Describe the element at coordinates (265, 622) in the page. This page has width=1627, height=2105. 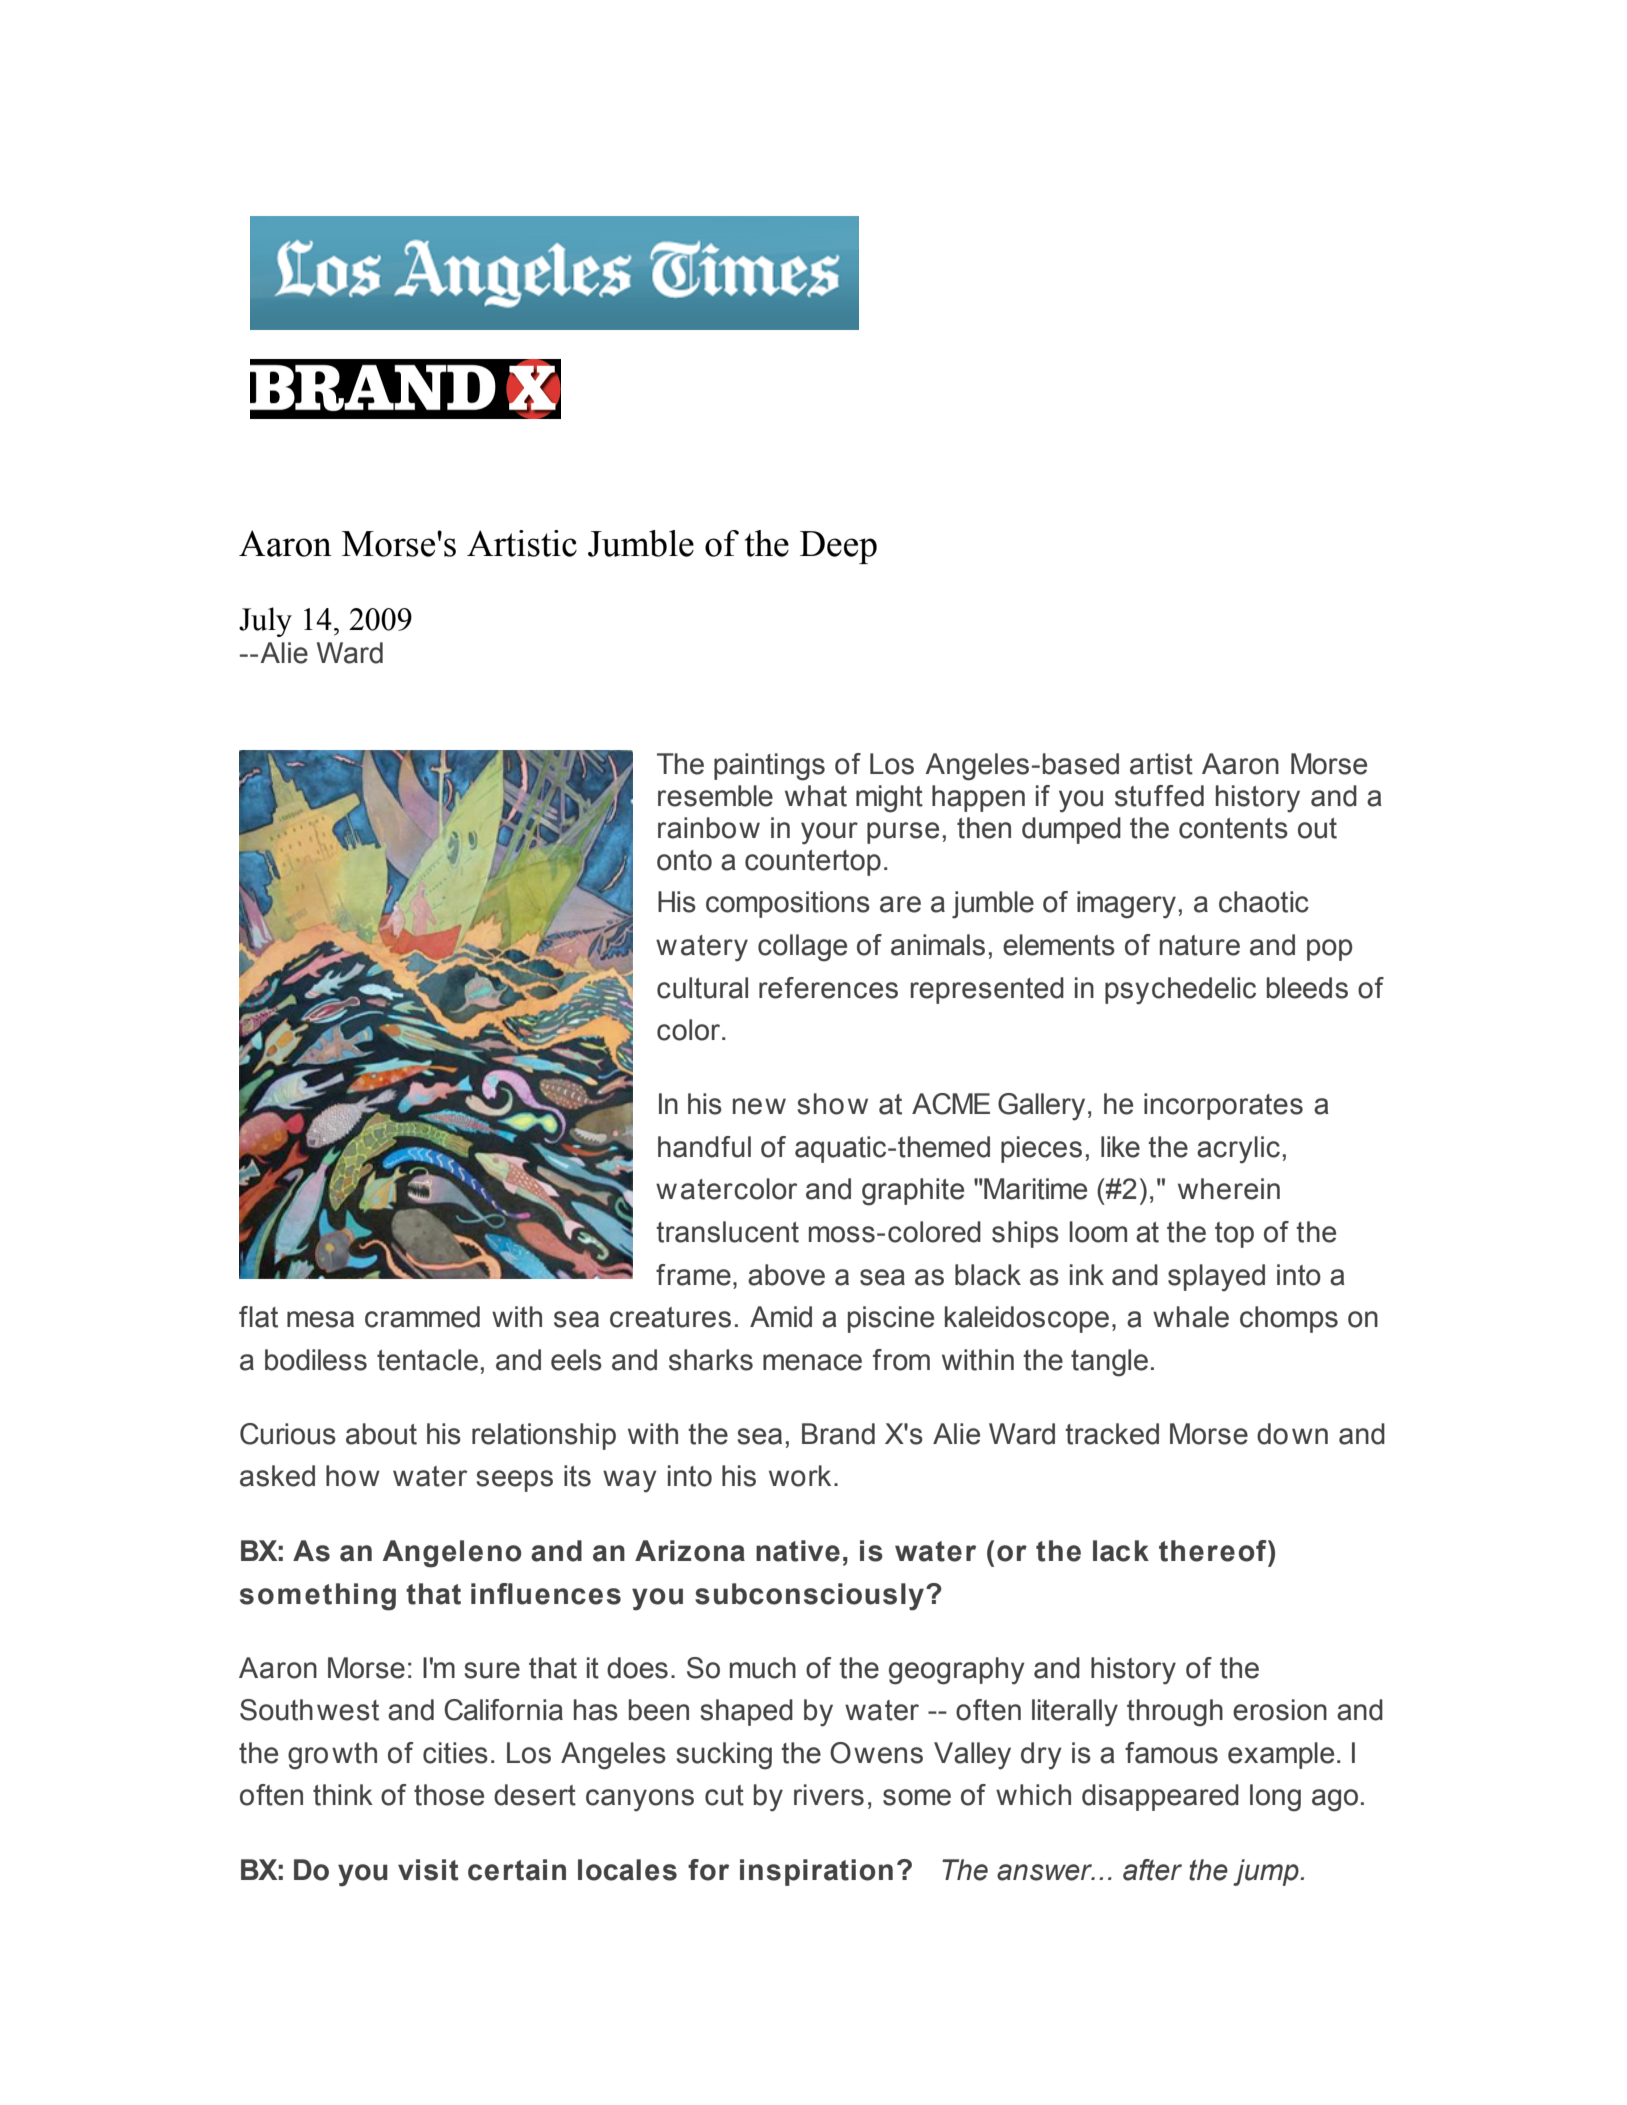
I see `July` at that location.
